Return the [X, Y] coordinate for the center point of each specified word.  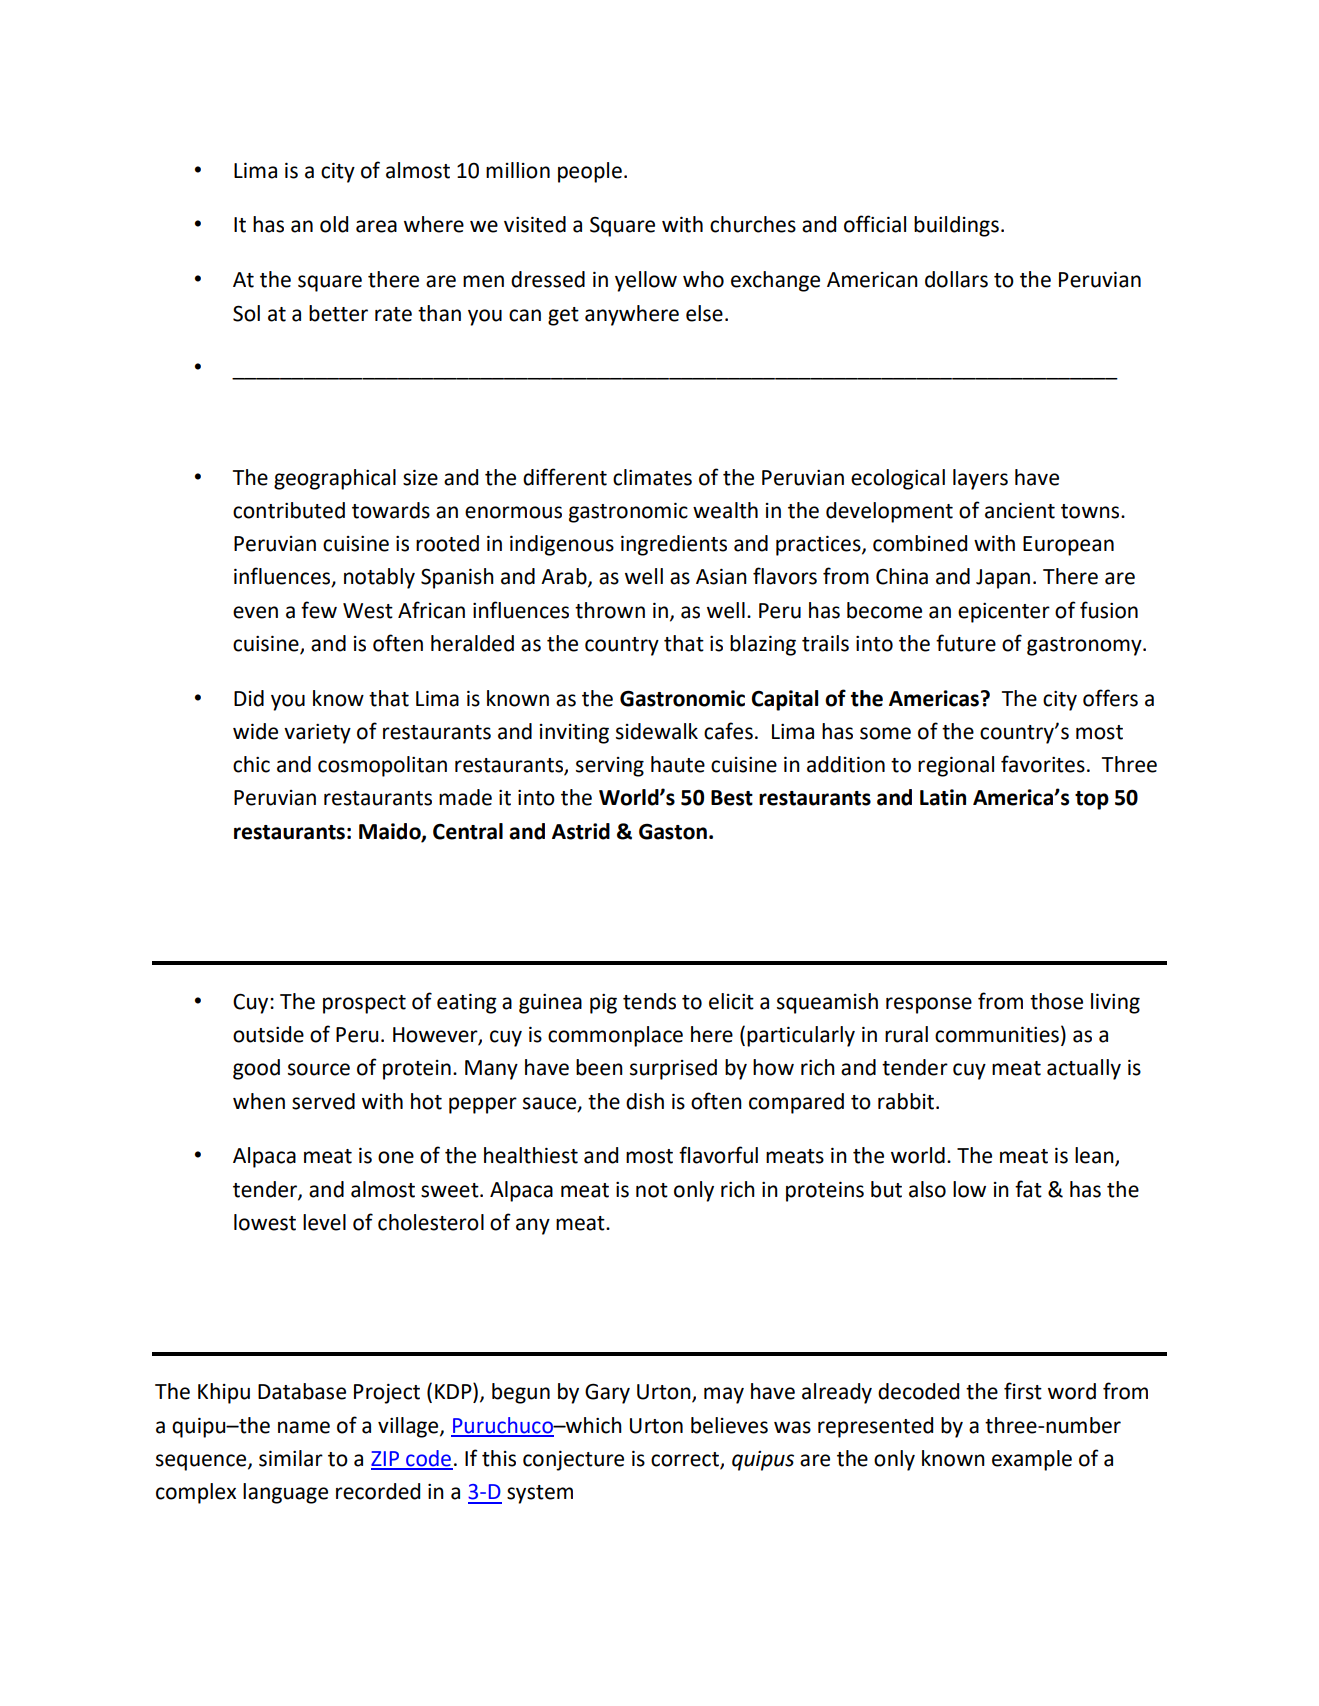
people [590, 172]
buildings [956, 226]
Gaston [673, 831]
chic [251, 764]
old [334, 224]
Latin [943, 797]
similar [291, 1458]
